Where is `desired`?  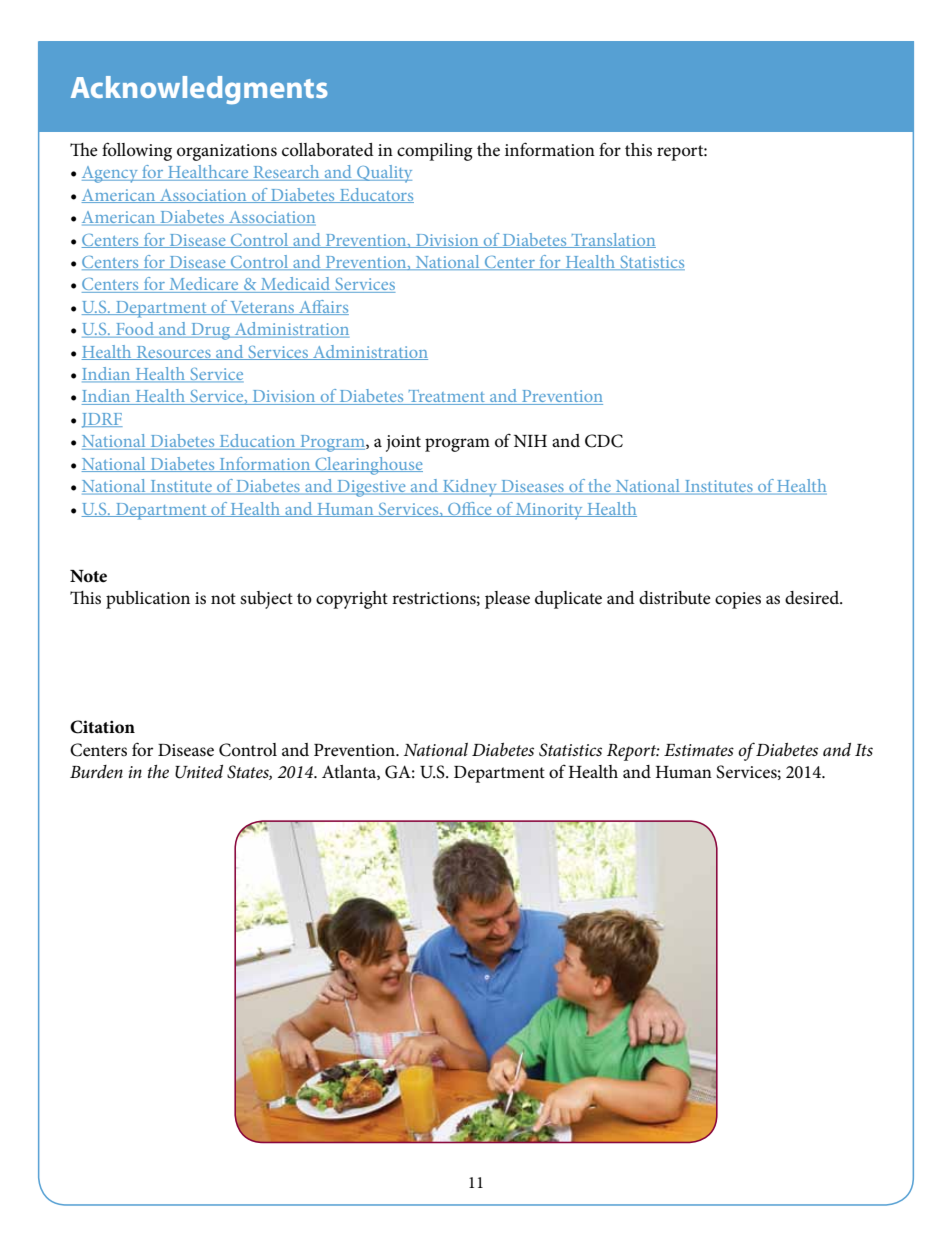 desired is located at coordinates (813, 598).
